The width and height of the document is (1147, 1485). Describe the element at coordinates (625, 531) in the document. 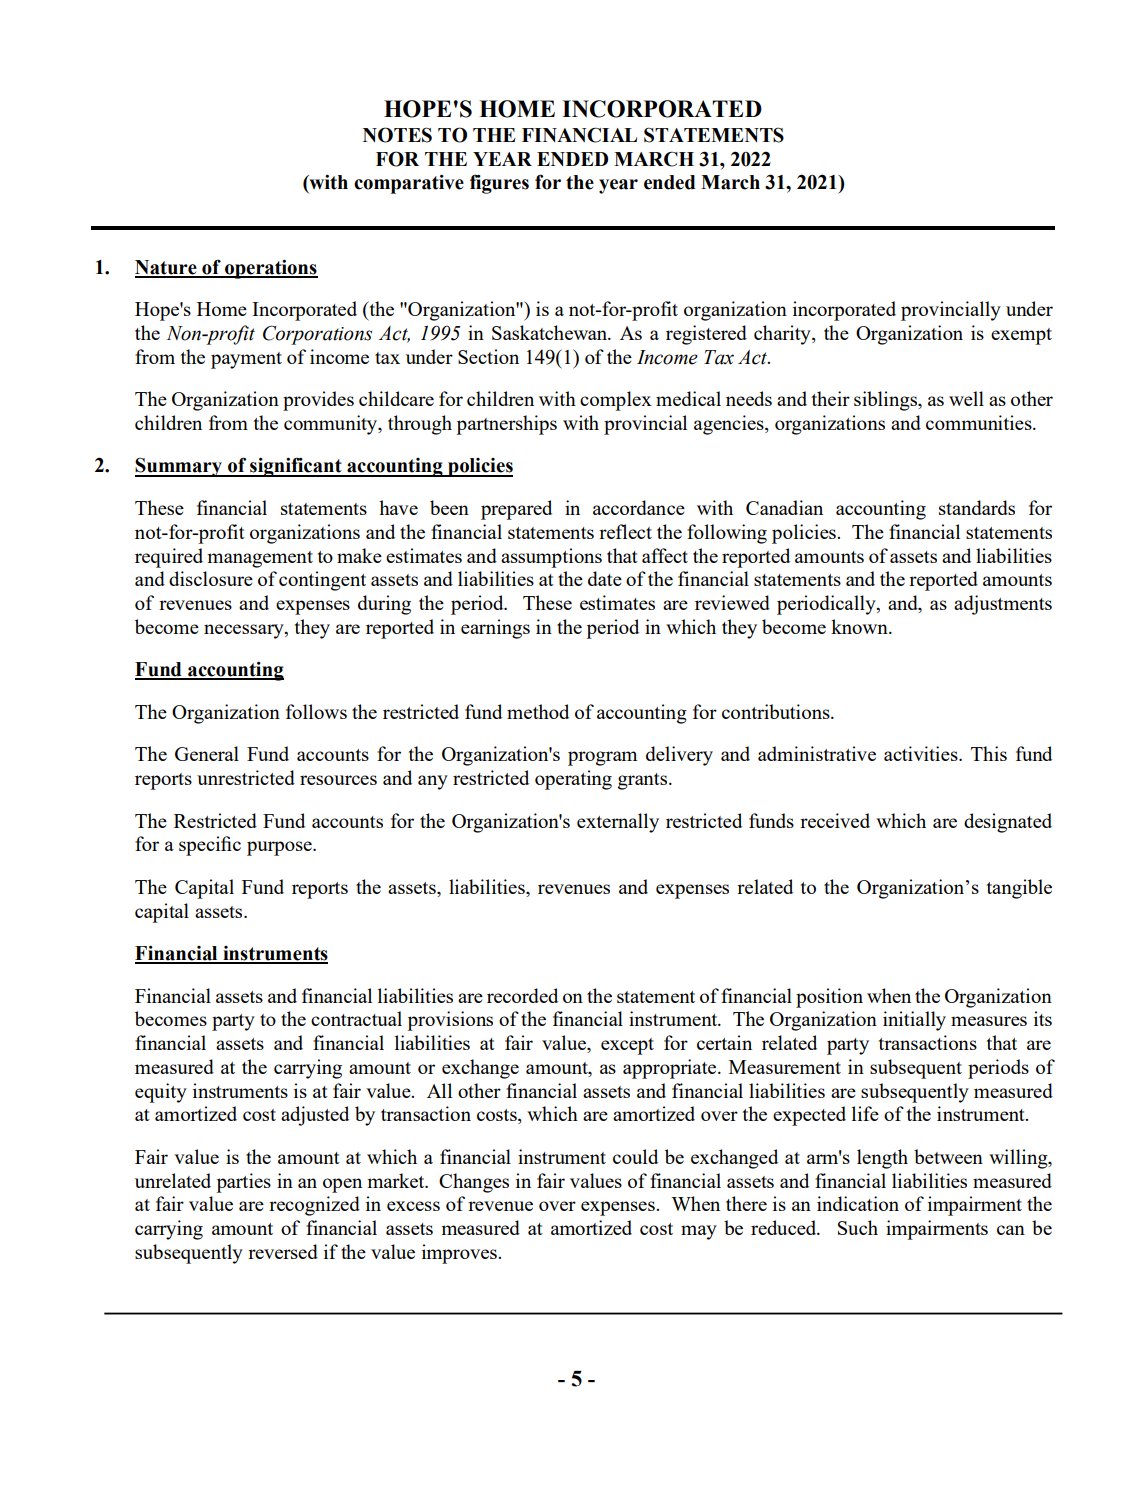

I see `reflect` at that location.
